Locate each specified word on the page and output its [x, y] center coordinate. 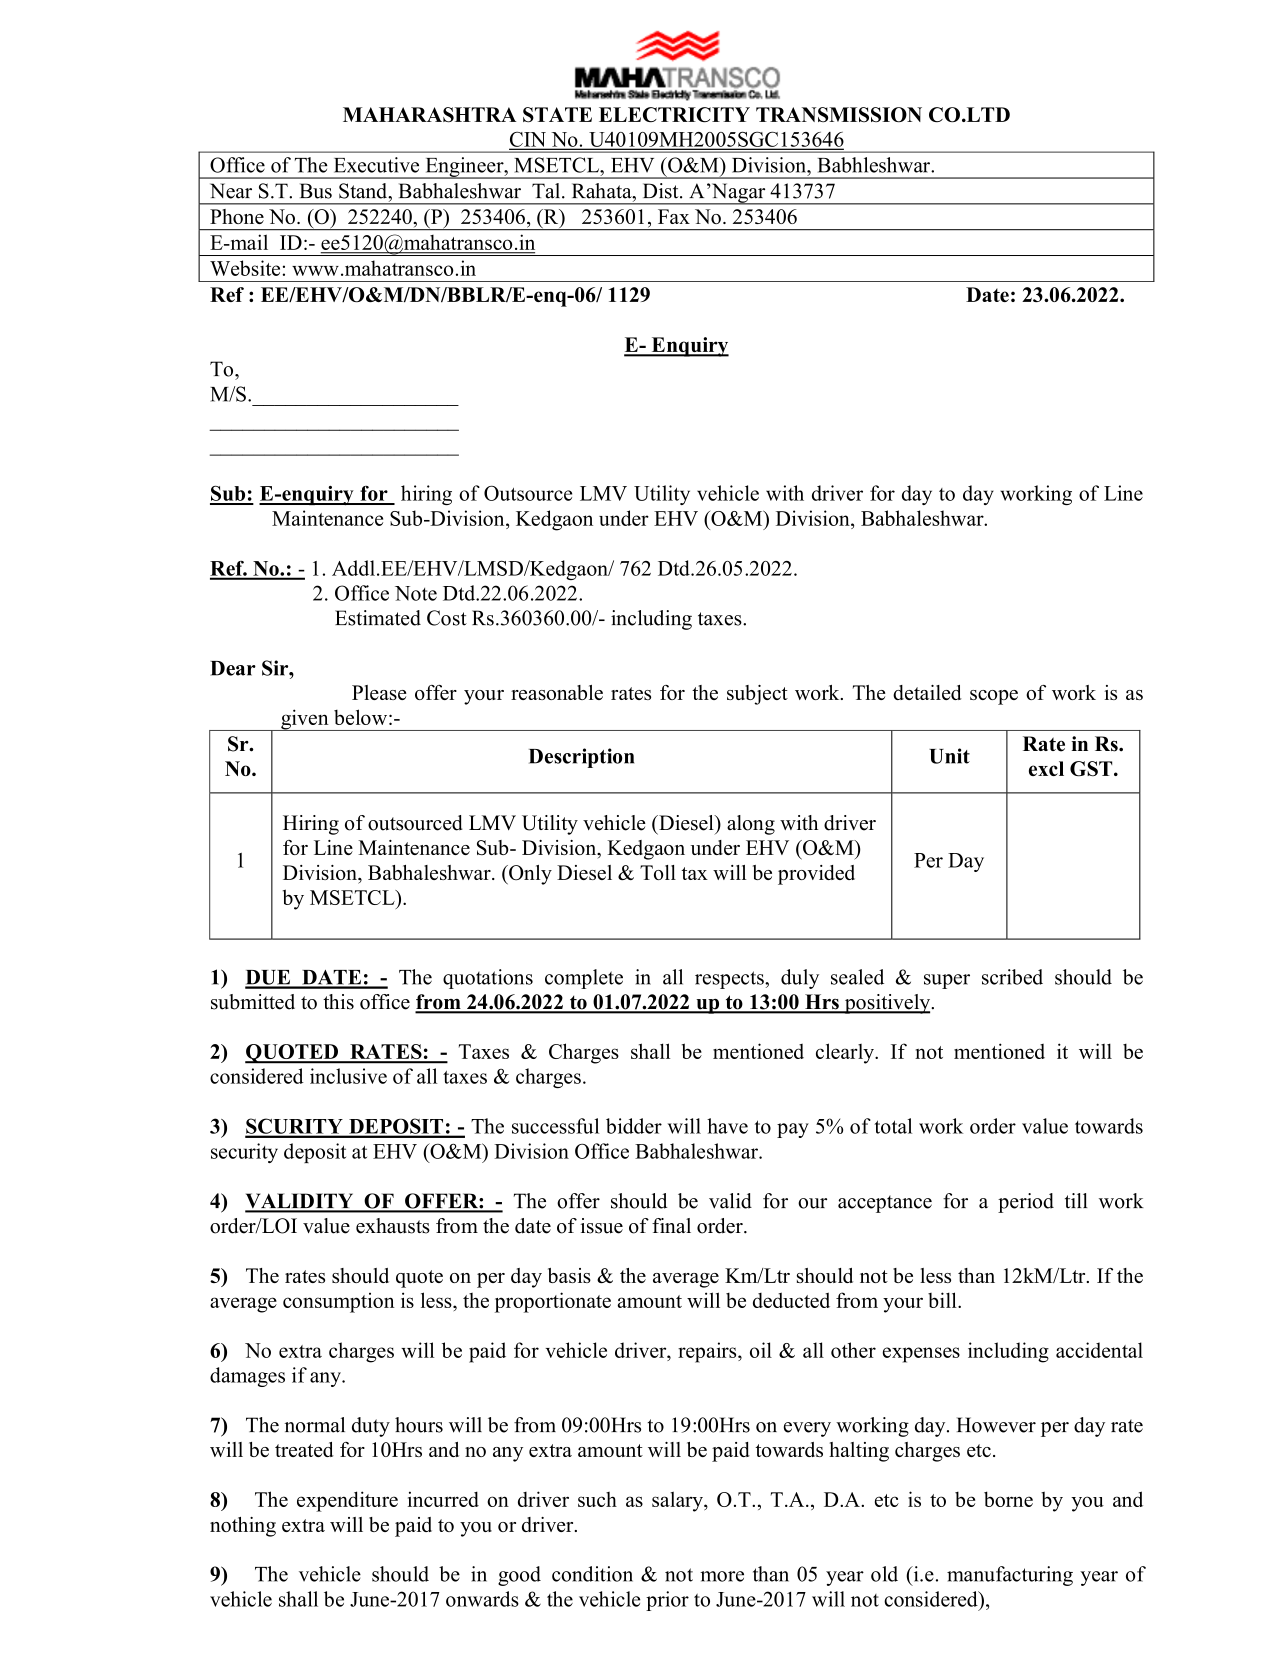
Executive [376, 165]
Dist [662, 191]
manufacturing [1010, 1576]
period [1026, 1203]
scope [994, 697]
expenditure [347, 1501]
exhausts [393, 1226]
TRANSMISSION [839, 114]
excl [1046, 768]
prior [667, 1601]
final [671, 1225]
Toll [658, 872]
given [305, 720]
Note [416, 593]
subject [757, 695]
